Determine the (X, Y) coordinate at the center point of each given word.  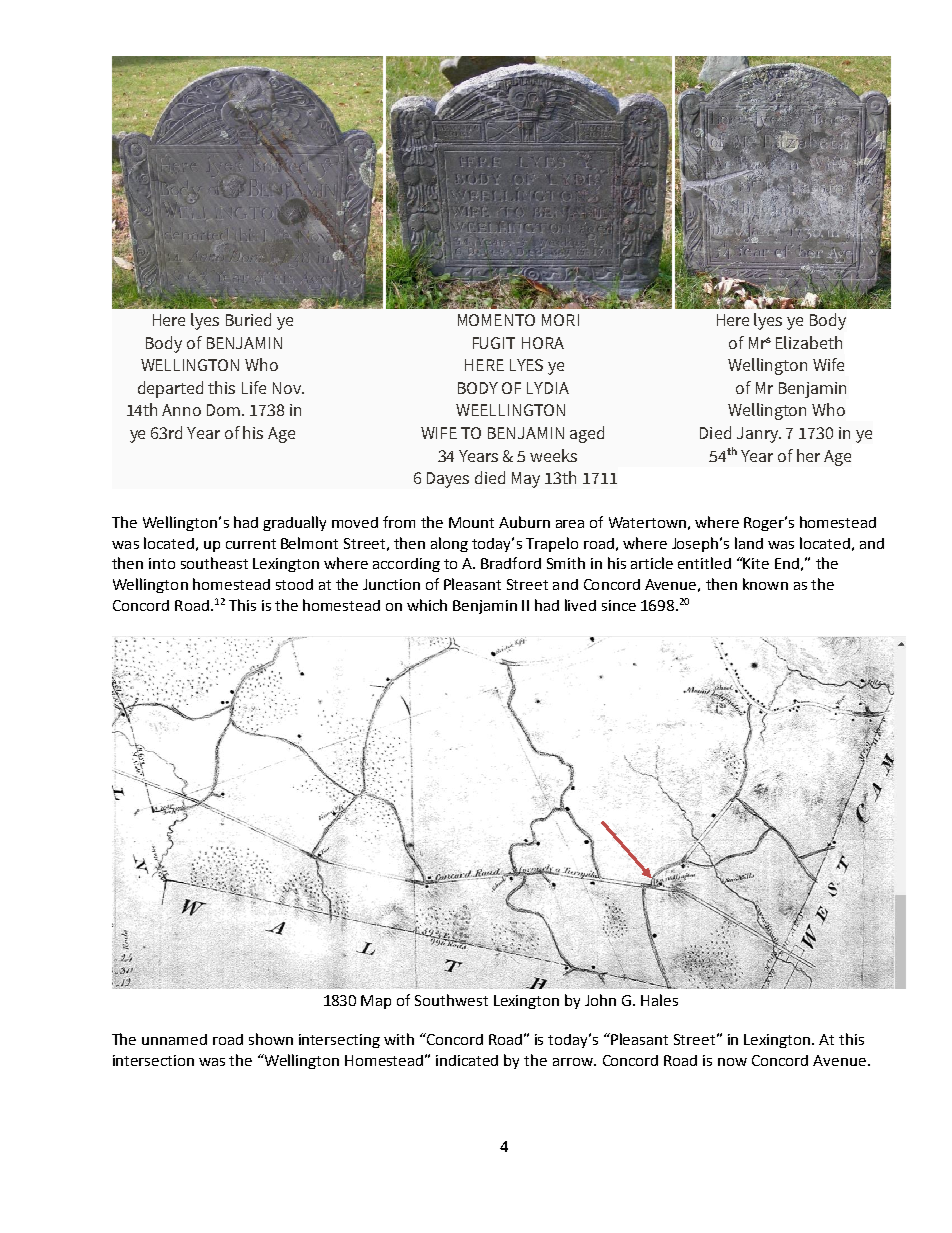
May (526, 480)
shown (271, 1039)
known (765, 584)
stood (294, 584)
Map (376, 1002)
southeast (214, 563)
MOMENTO (496, 320)
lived (580, 605)
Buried (248, 319)
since (619, 605)
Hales (659, 1000)
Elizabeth (809, 342)
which (427, 605)
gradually (294, 523)
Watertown (647, 522)
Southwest (451, 1000)
